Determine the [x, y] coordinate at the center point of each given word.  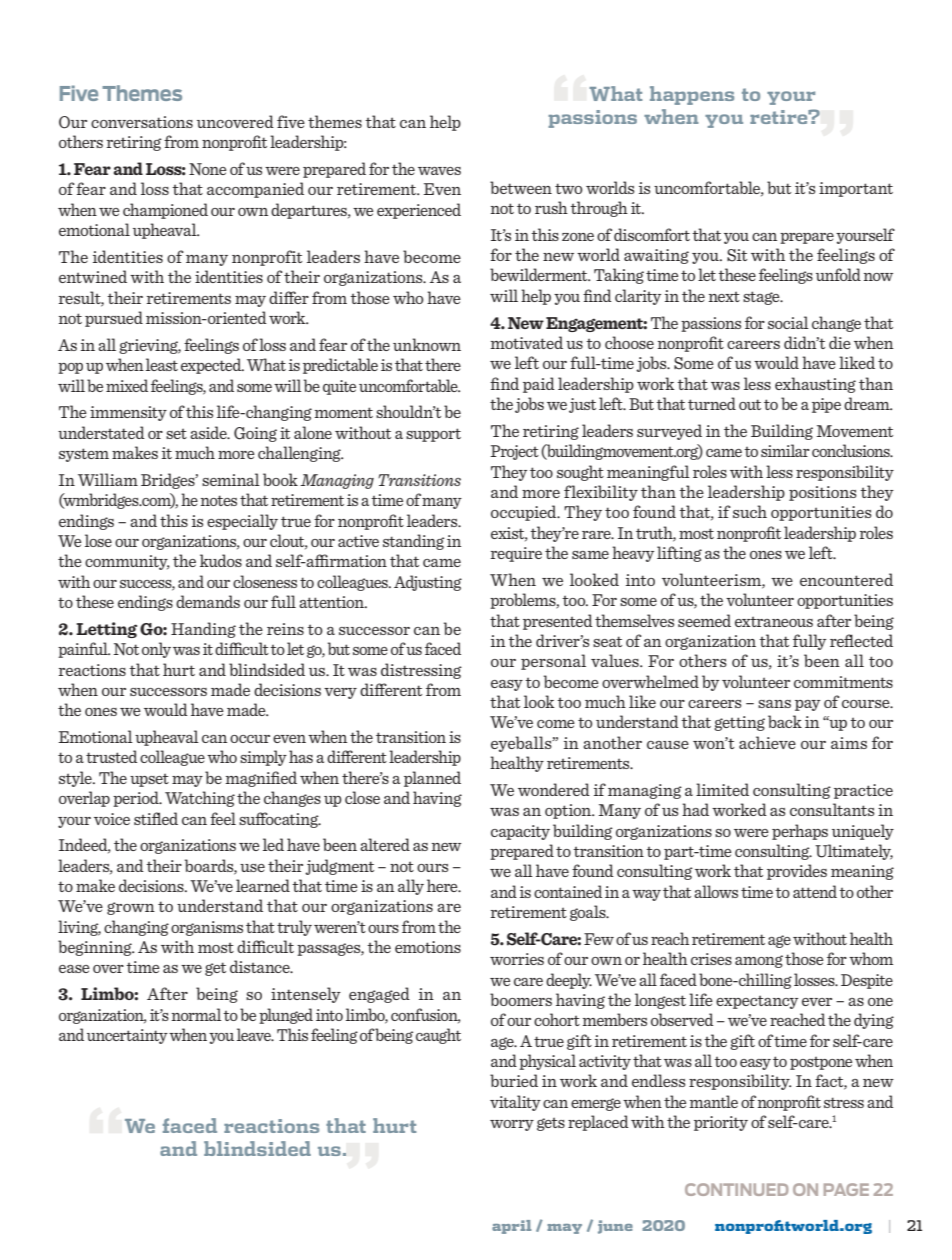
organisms [207, 928]
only [156, 650]
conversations [142, 122]
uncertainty [127, 1036]
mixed [127, 385]
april [511, 1227]
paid [539, 385]
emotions [428, 947]
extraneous [774, 621]
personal [553, 662]
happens [692, 95]
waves [439, 171]
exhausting [815, 385]
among [759, 961]
